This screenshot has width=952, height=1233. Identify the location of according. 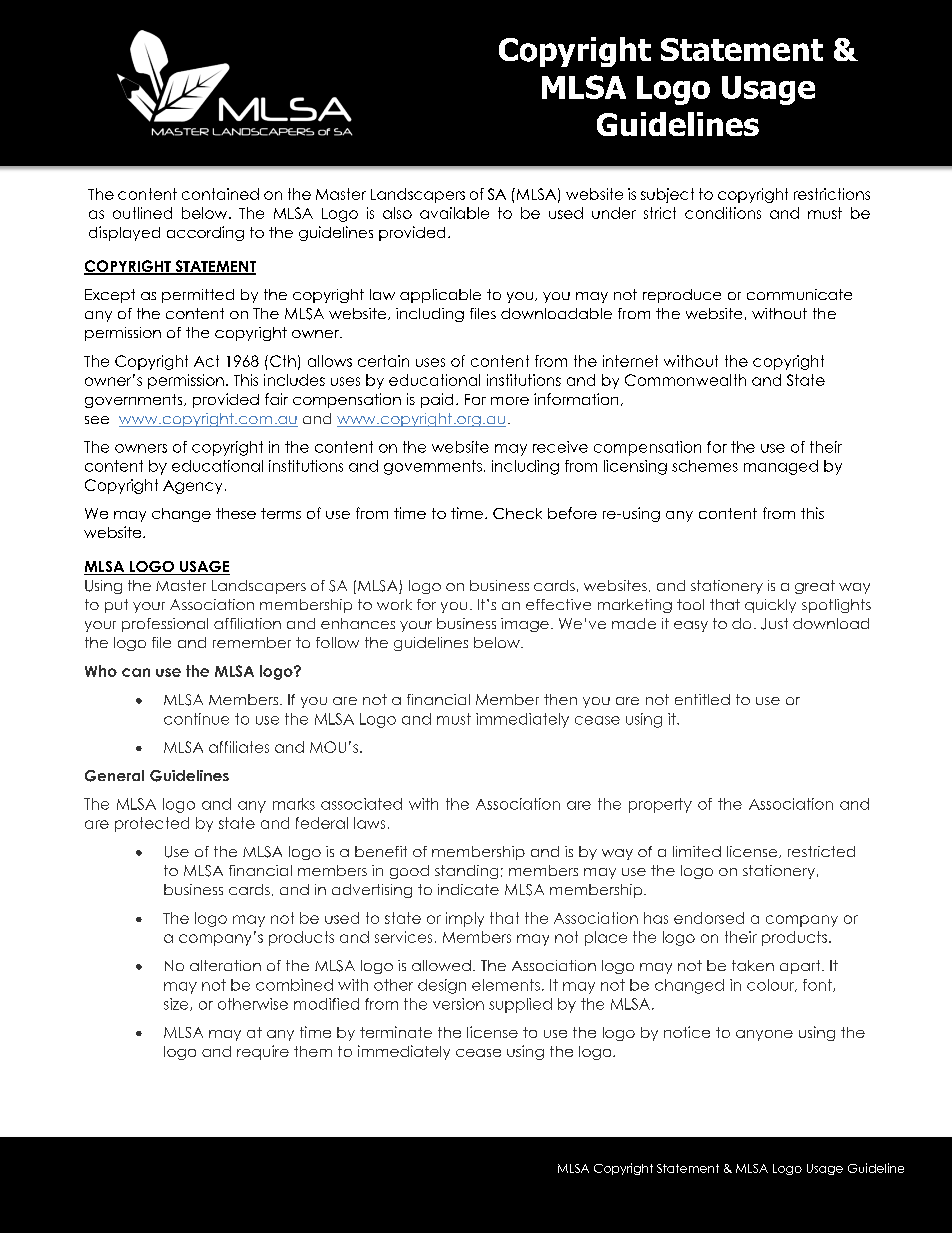
(205, 233).
